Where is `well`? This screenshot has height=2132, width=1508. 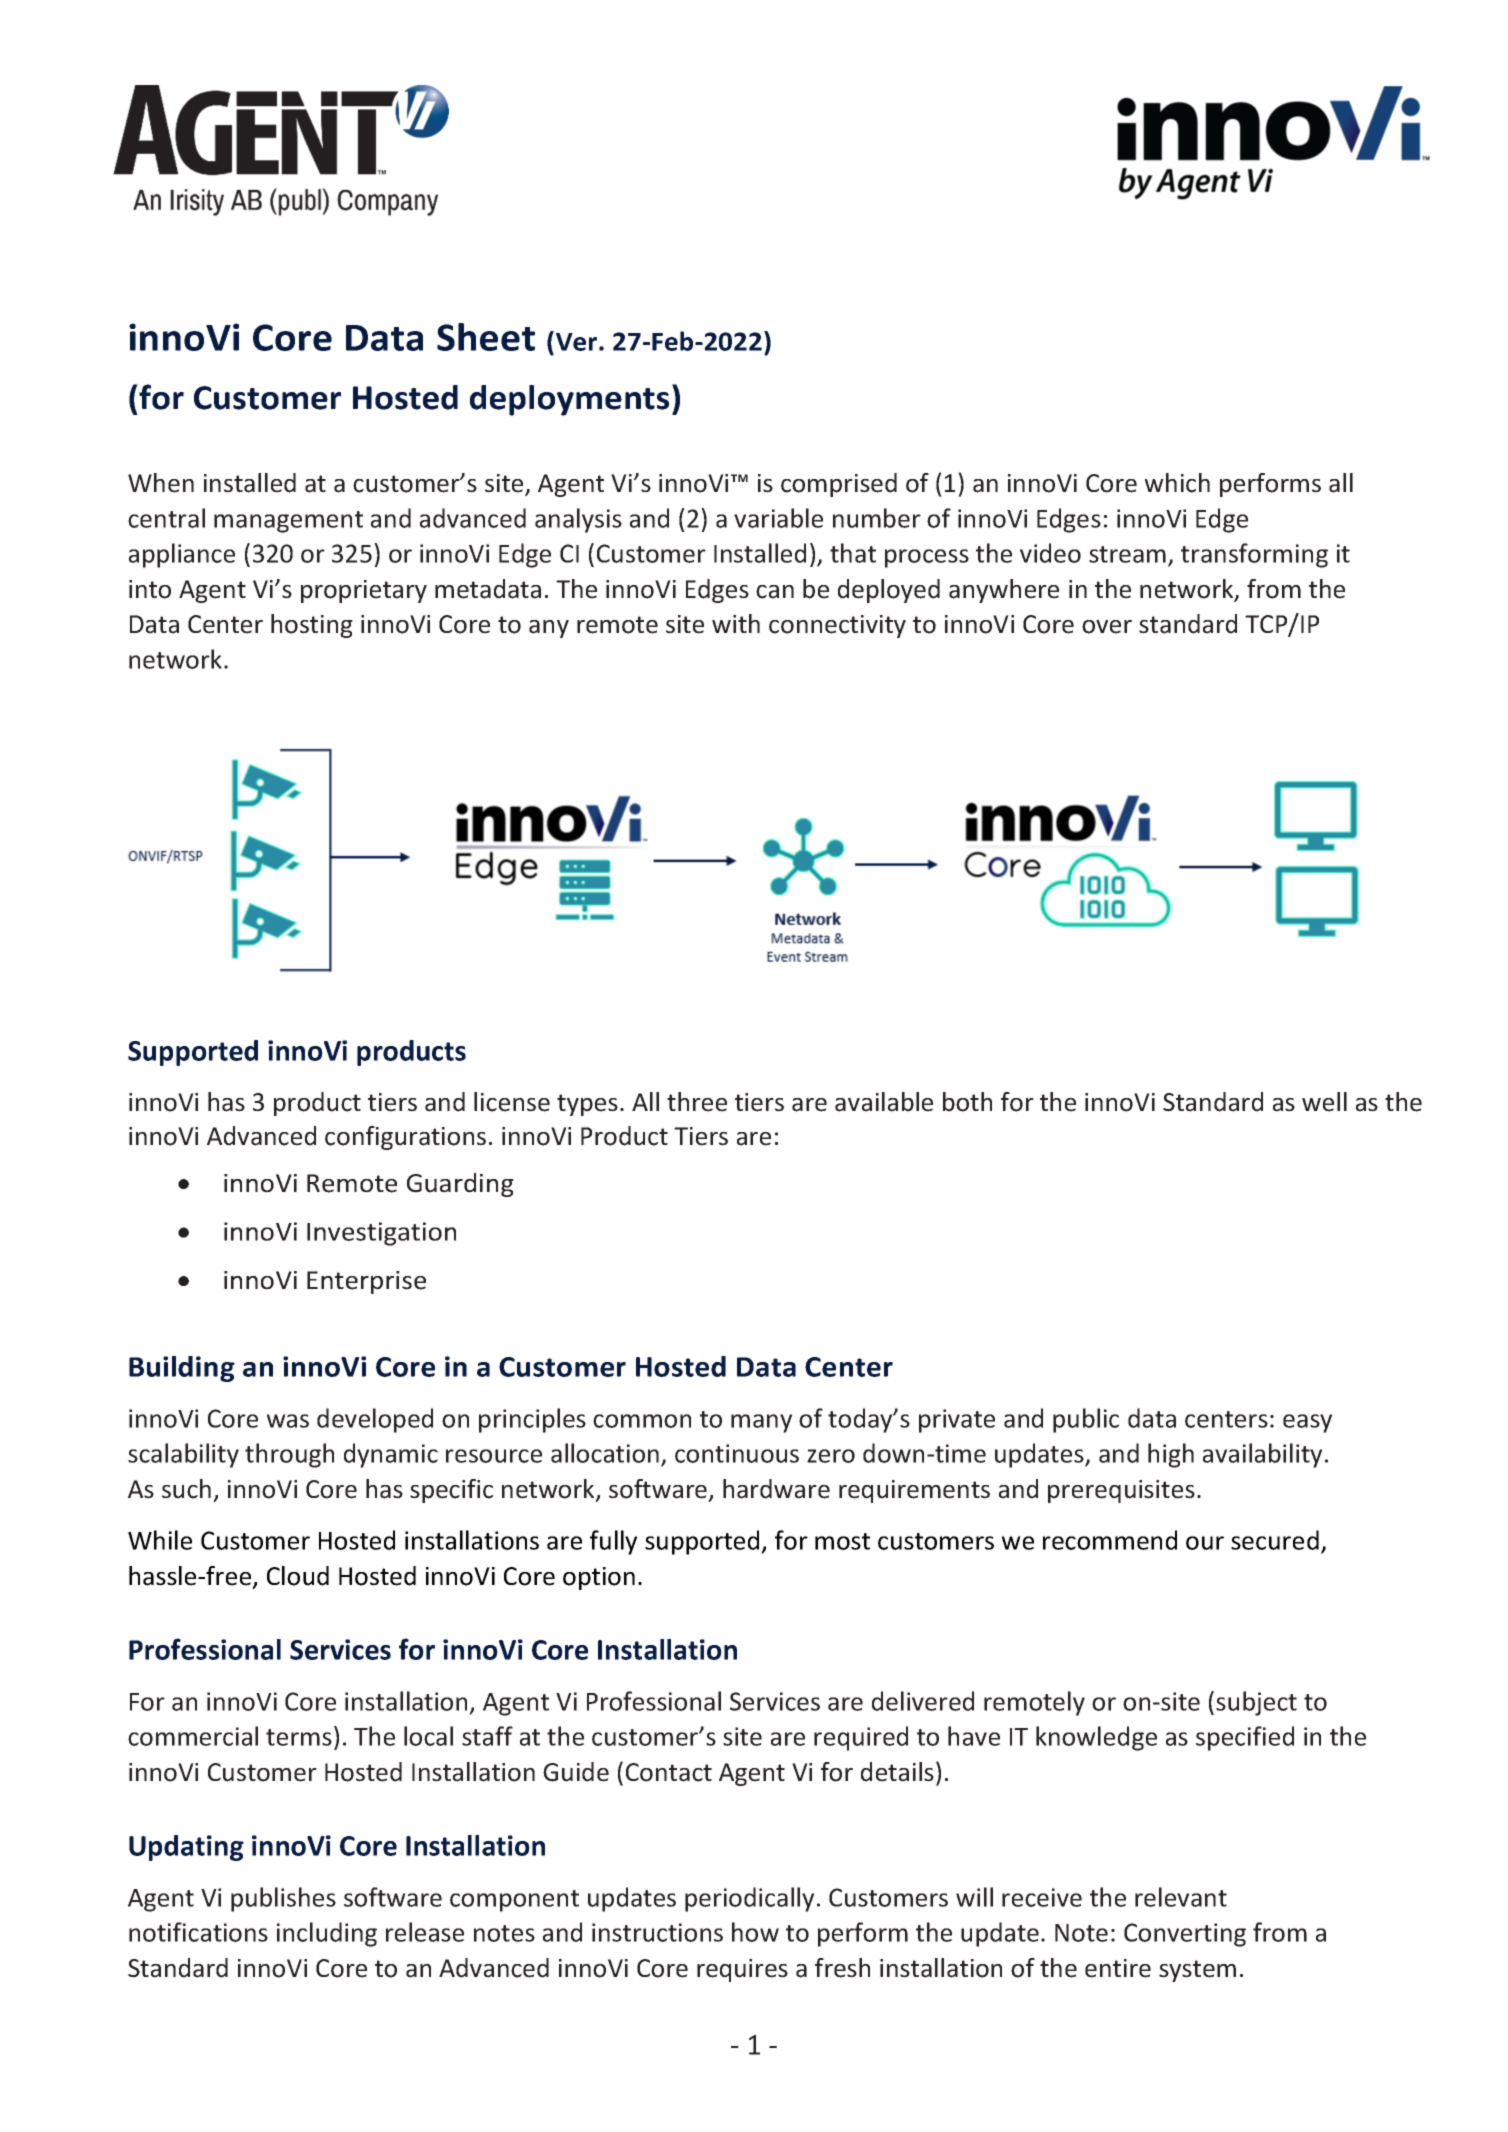
well is located at coordinates (1324, 1102).
